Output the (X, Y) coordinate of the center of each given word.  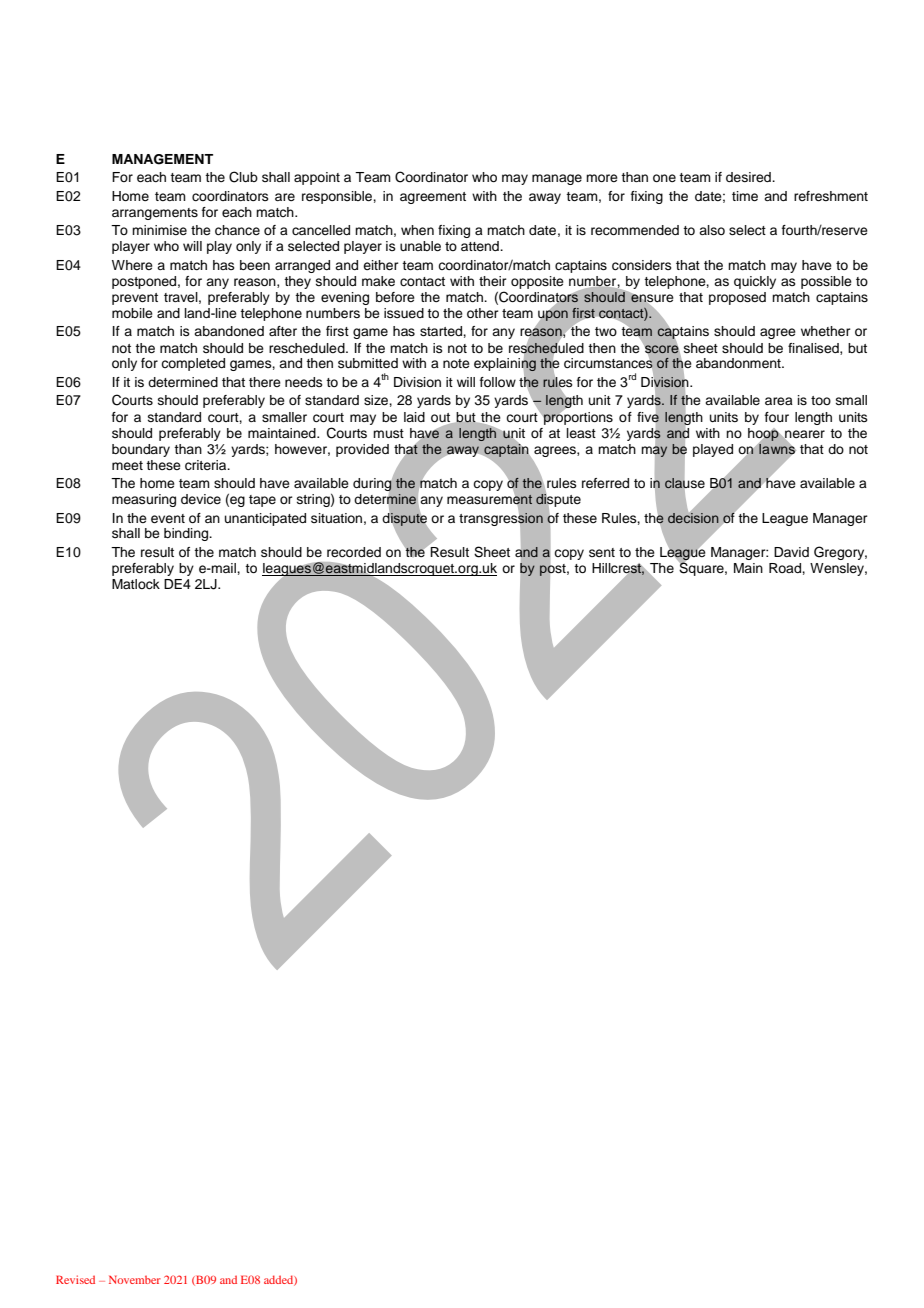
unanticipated (265, 519)
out (442, 418)
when (417, 230)
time (745, 196)
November (135, 1279)
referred (605, 483)
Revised (75, 1279)
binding (187, 534)
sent (602, 552)
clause (684, 483)
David (791, 552)
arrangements (155, 214)
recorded (354, 552)
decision (693, 516)
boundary (141, 450)
